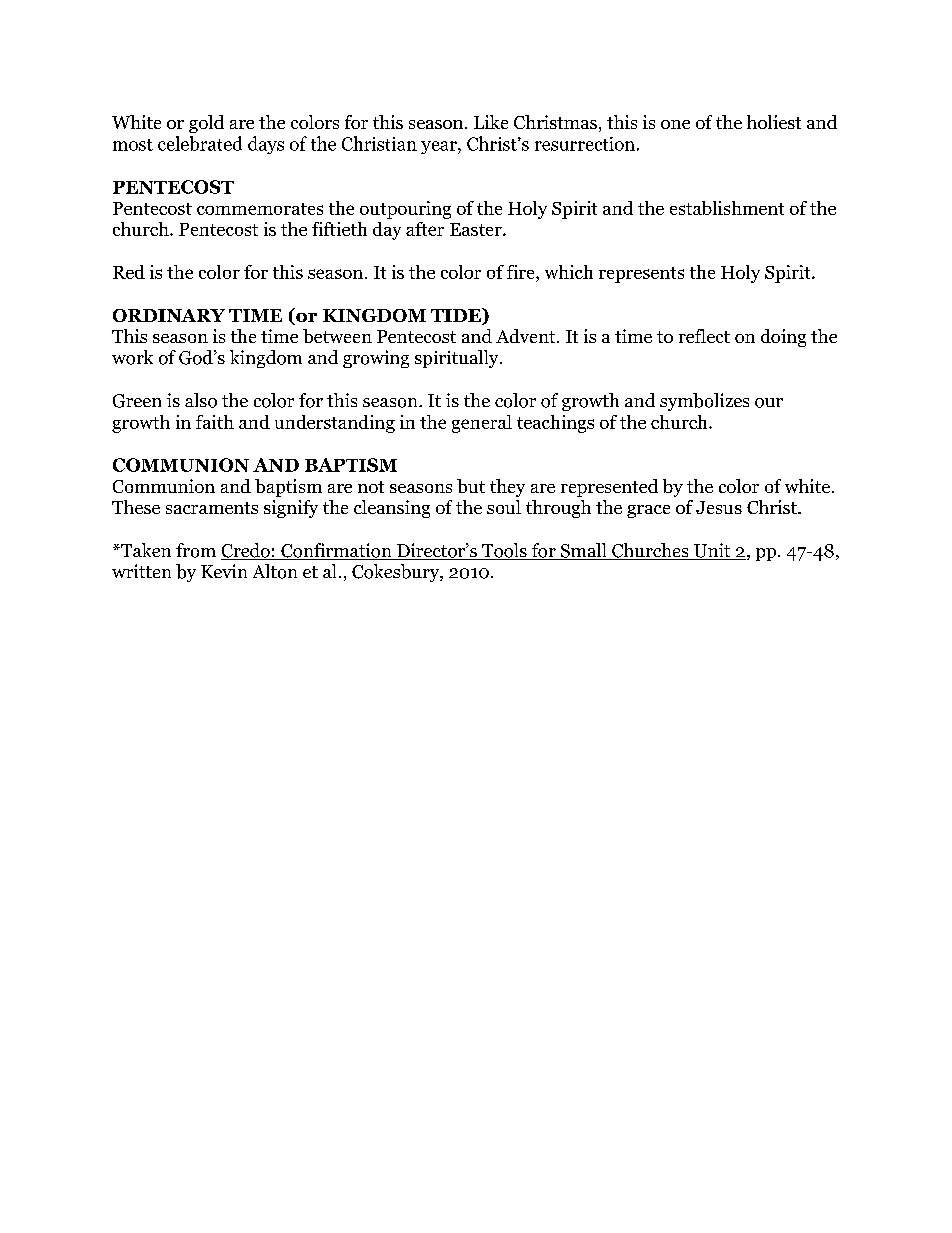  Describe the element at coordinates (132, 357) in the screenshot. I see `work` at that location.
